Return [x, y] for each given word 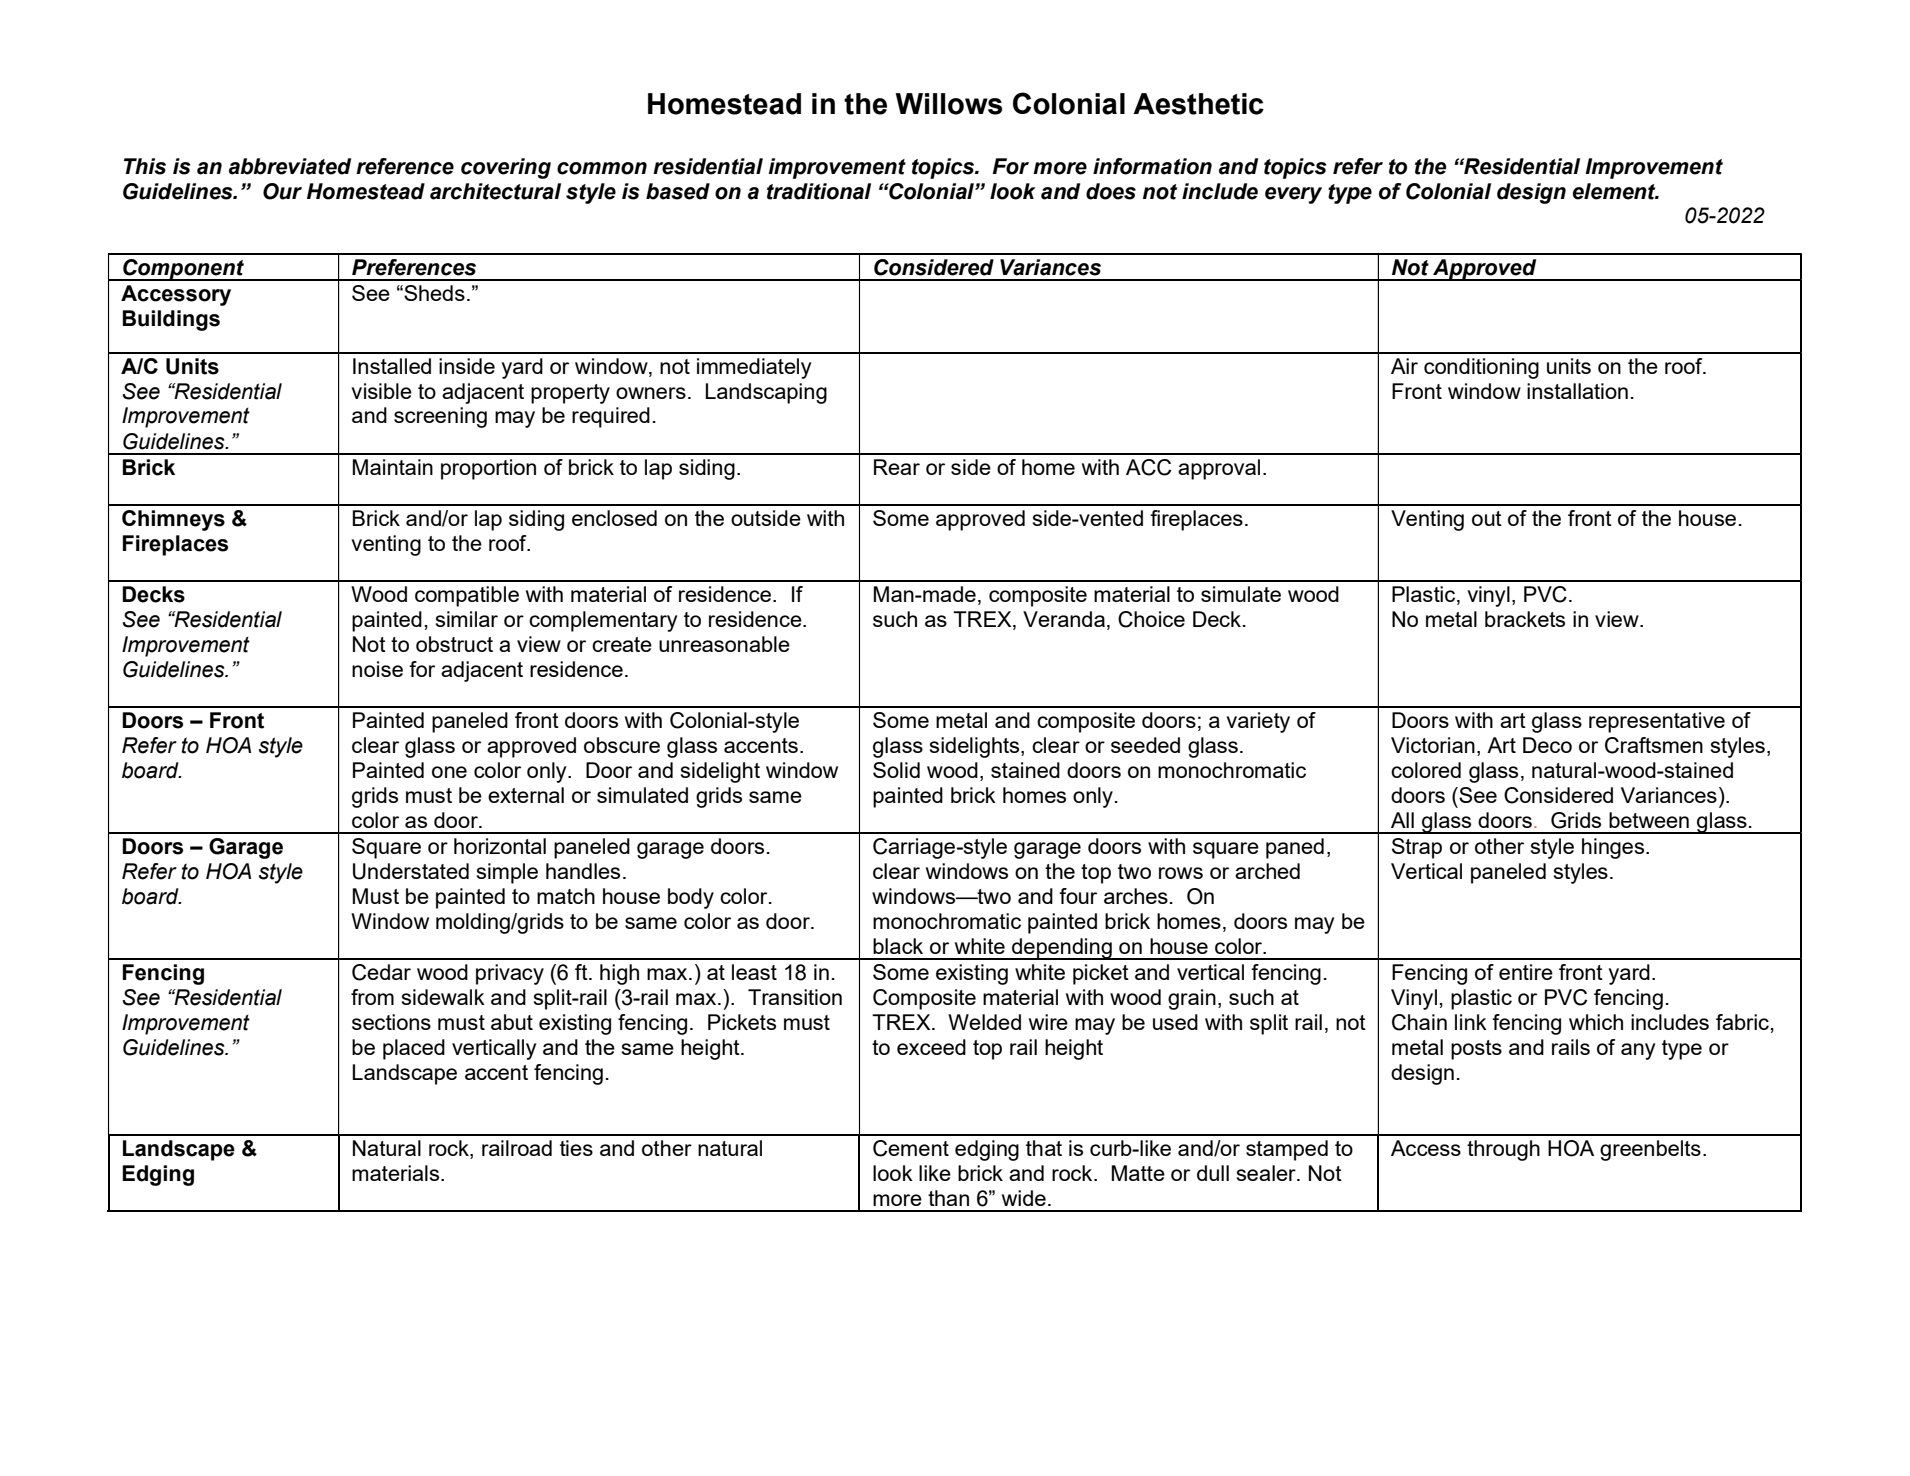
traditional [819, 191]
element [1615, 191]
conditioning [1481, 368]
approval [1219, 469]
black [898, 946]
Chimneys [173, 520]
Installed [392, 366]
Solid [896, 770]
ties [576, 1148]
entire [1526, 972]
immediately [754, 368]
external [526, 795]
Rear [897, 467]
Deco [1547, 745]
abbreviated [290, 166]
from [372, 997]
